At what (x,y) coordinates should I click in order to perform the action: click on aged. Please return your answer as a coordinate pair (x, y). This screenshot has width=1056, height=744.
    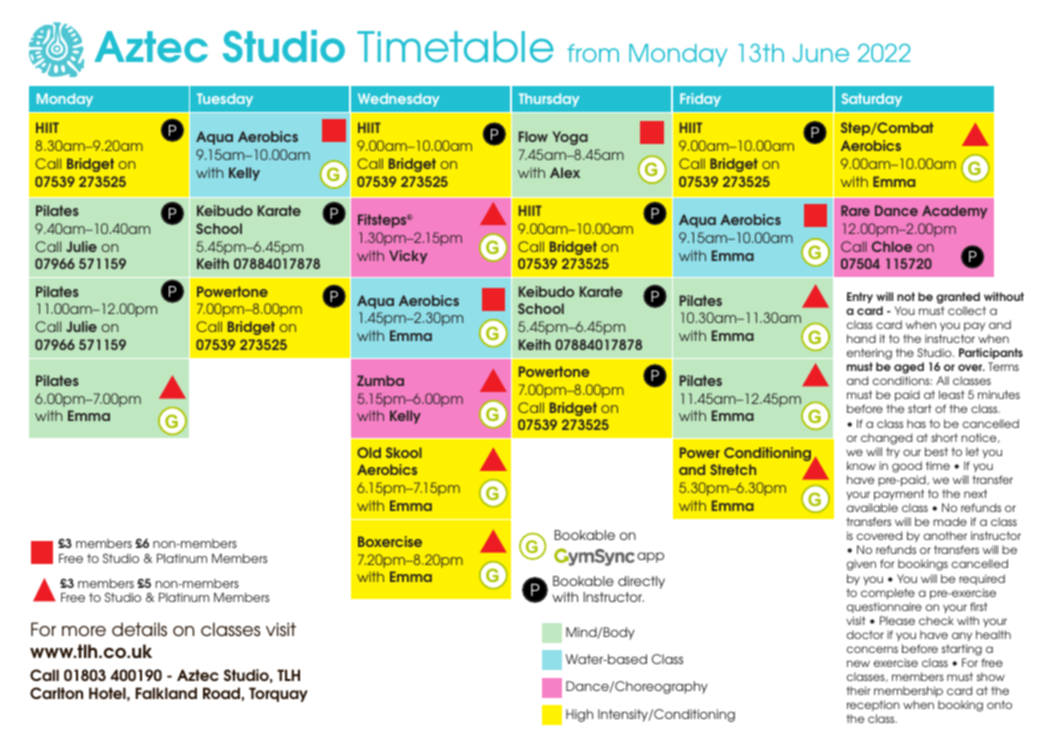
    Looking at the image, I should click on (909, 369).
